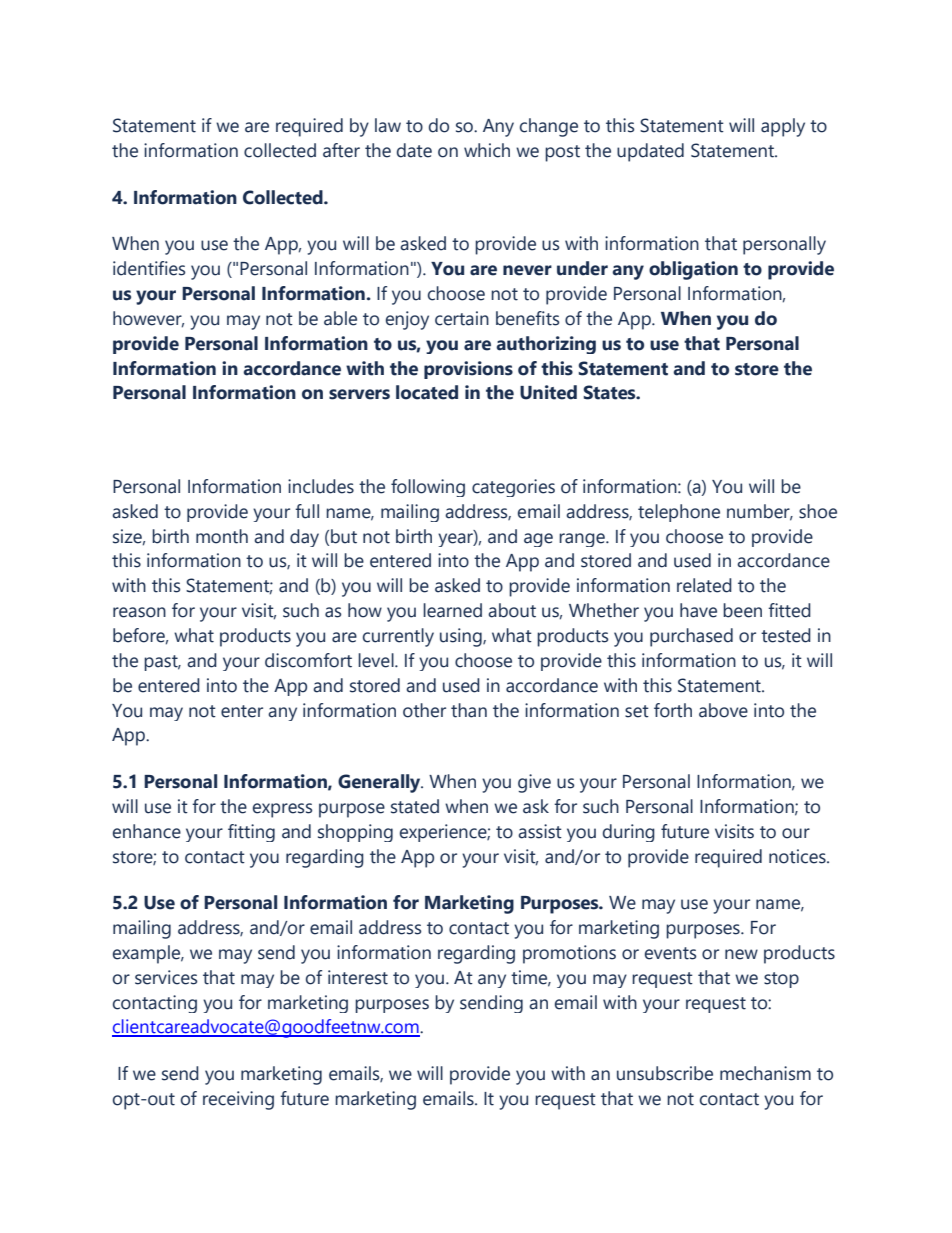 Image resolution: width=952 pixels, height=1233 pixels. Describe the element at coordinates (358, 977) in the document. I see `interest` at that location.
